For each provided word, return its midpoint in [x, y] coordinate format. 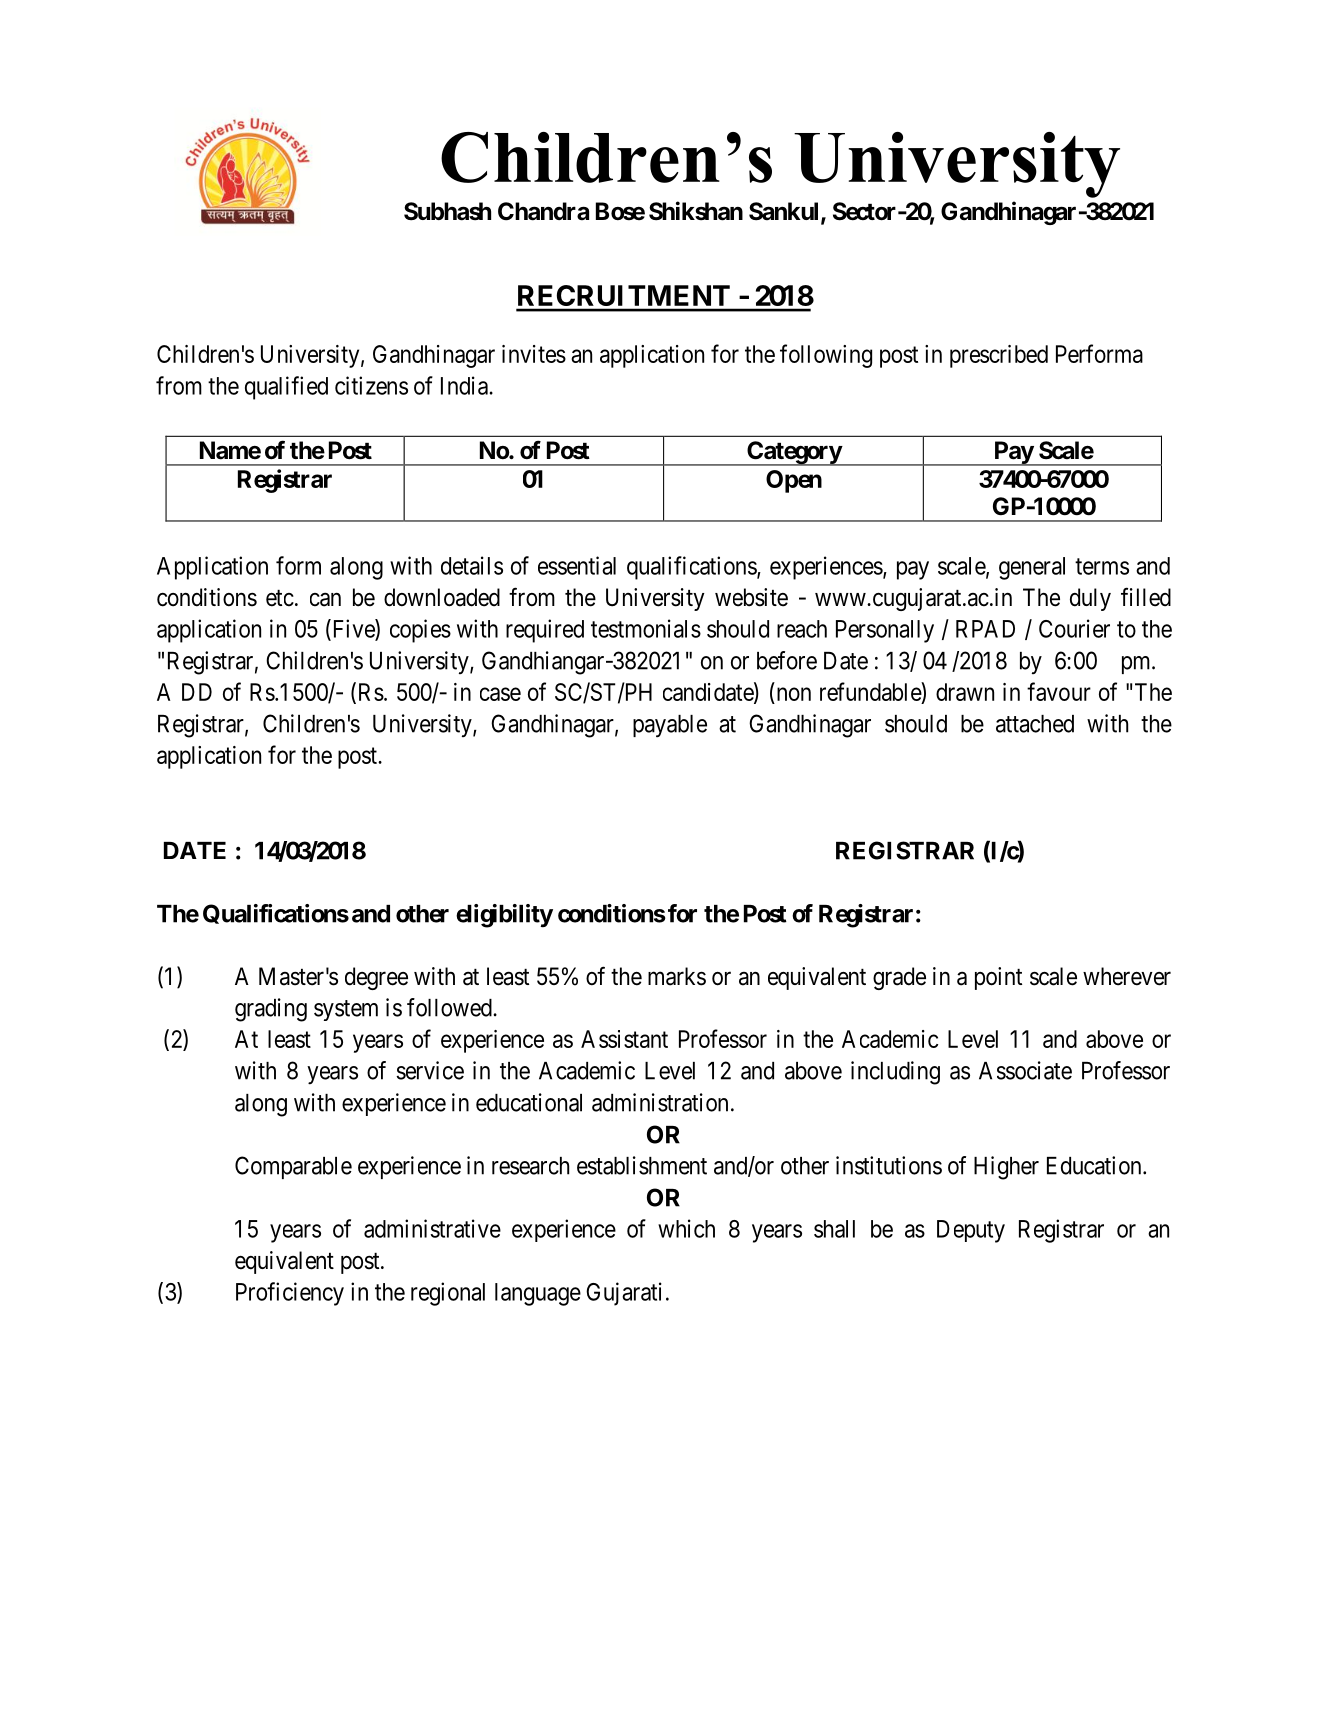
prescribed [999, 356]
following [826, 356]
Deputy [971, 1231]
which [686, 1228]
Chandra [543, 211]
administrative [432, 1228]
